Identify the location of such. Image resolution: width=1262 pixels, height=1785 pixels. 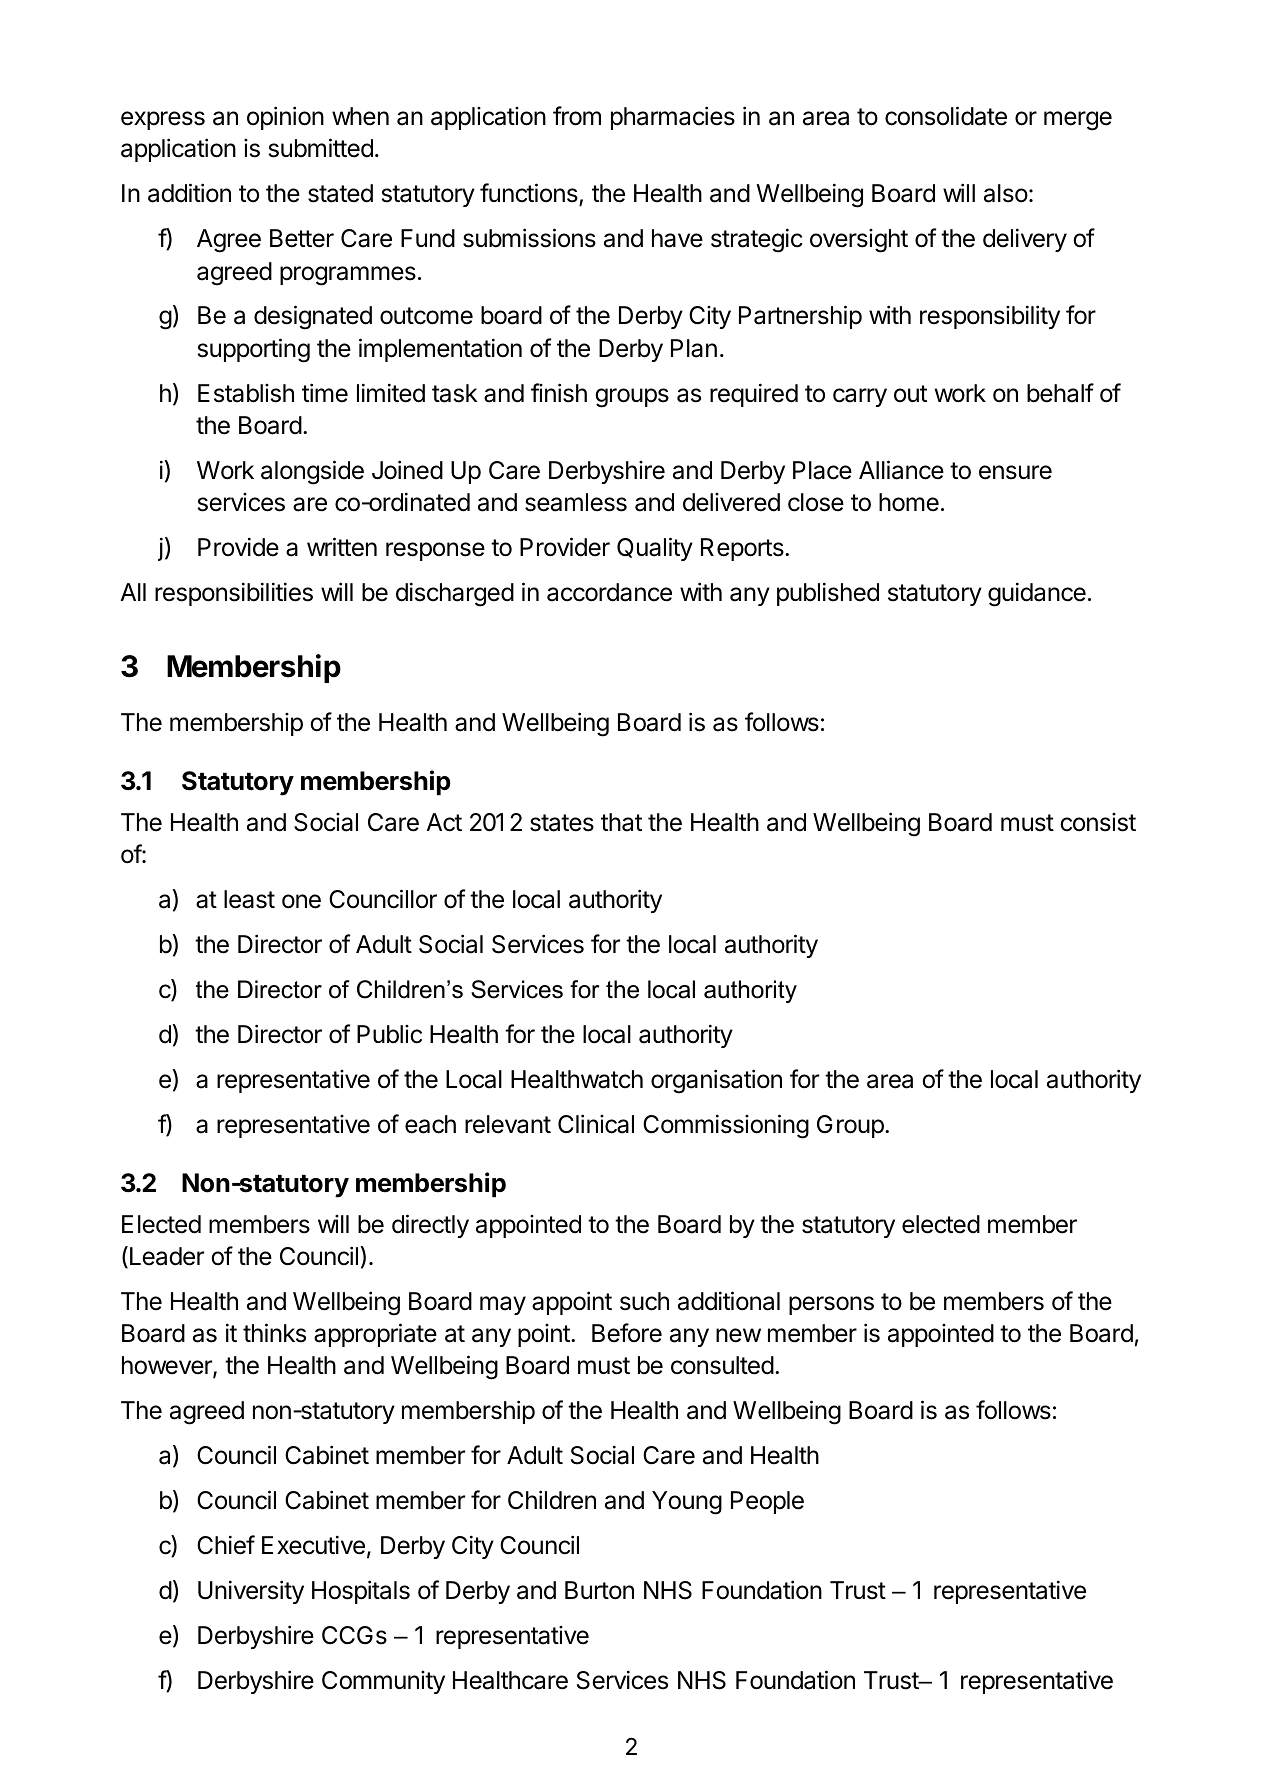
(644, 1301).
